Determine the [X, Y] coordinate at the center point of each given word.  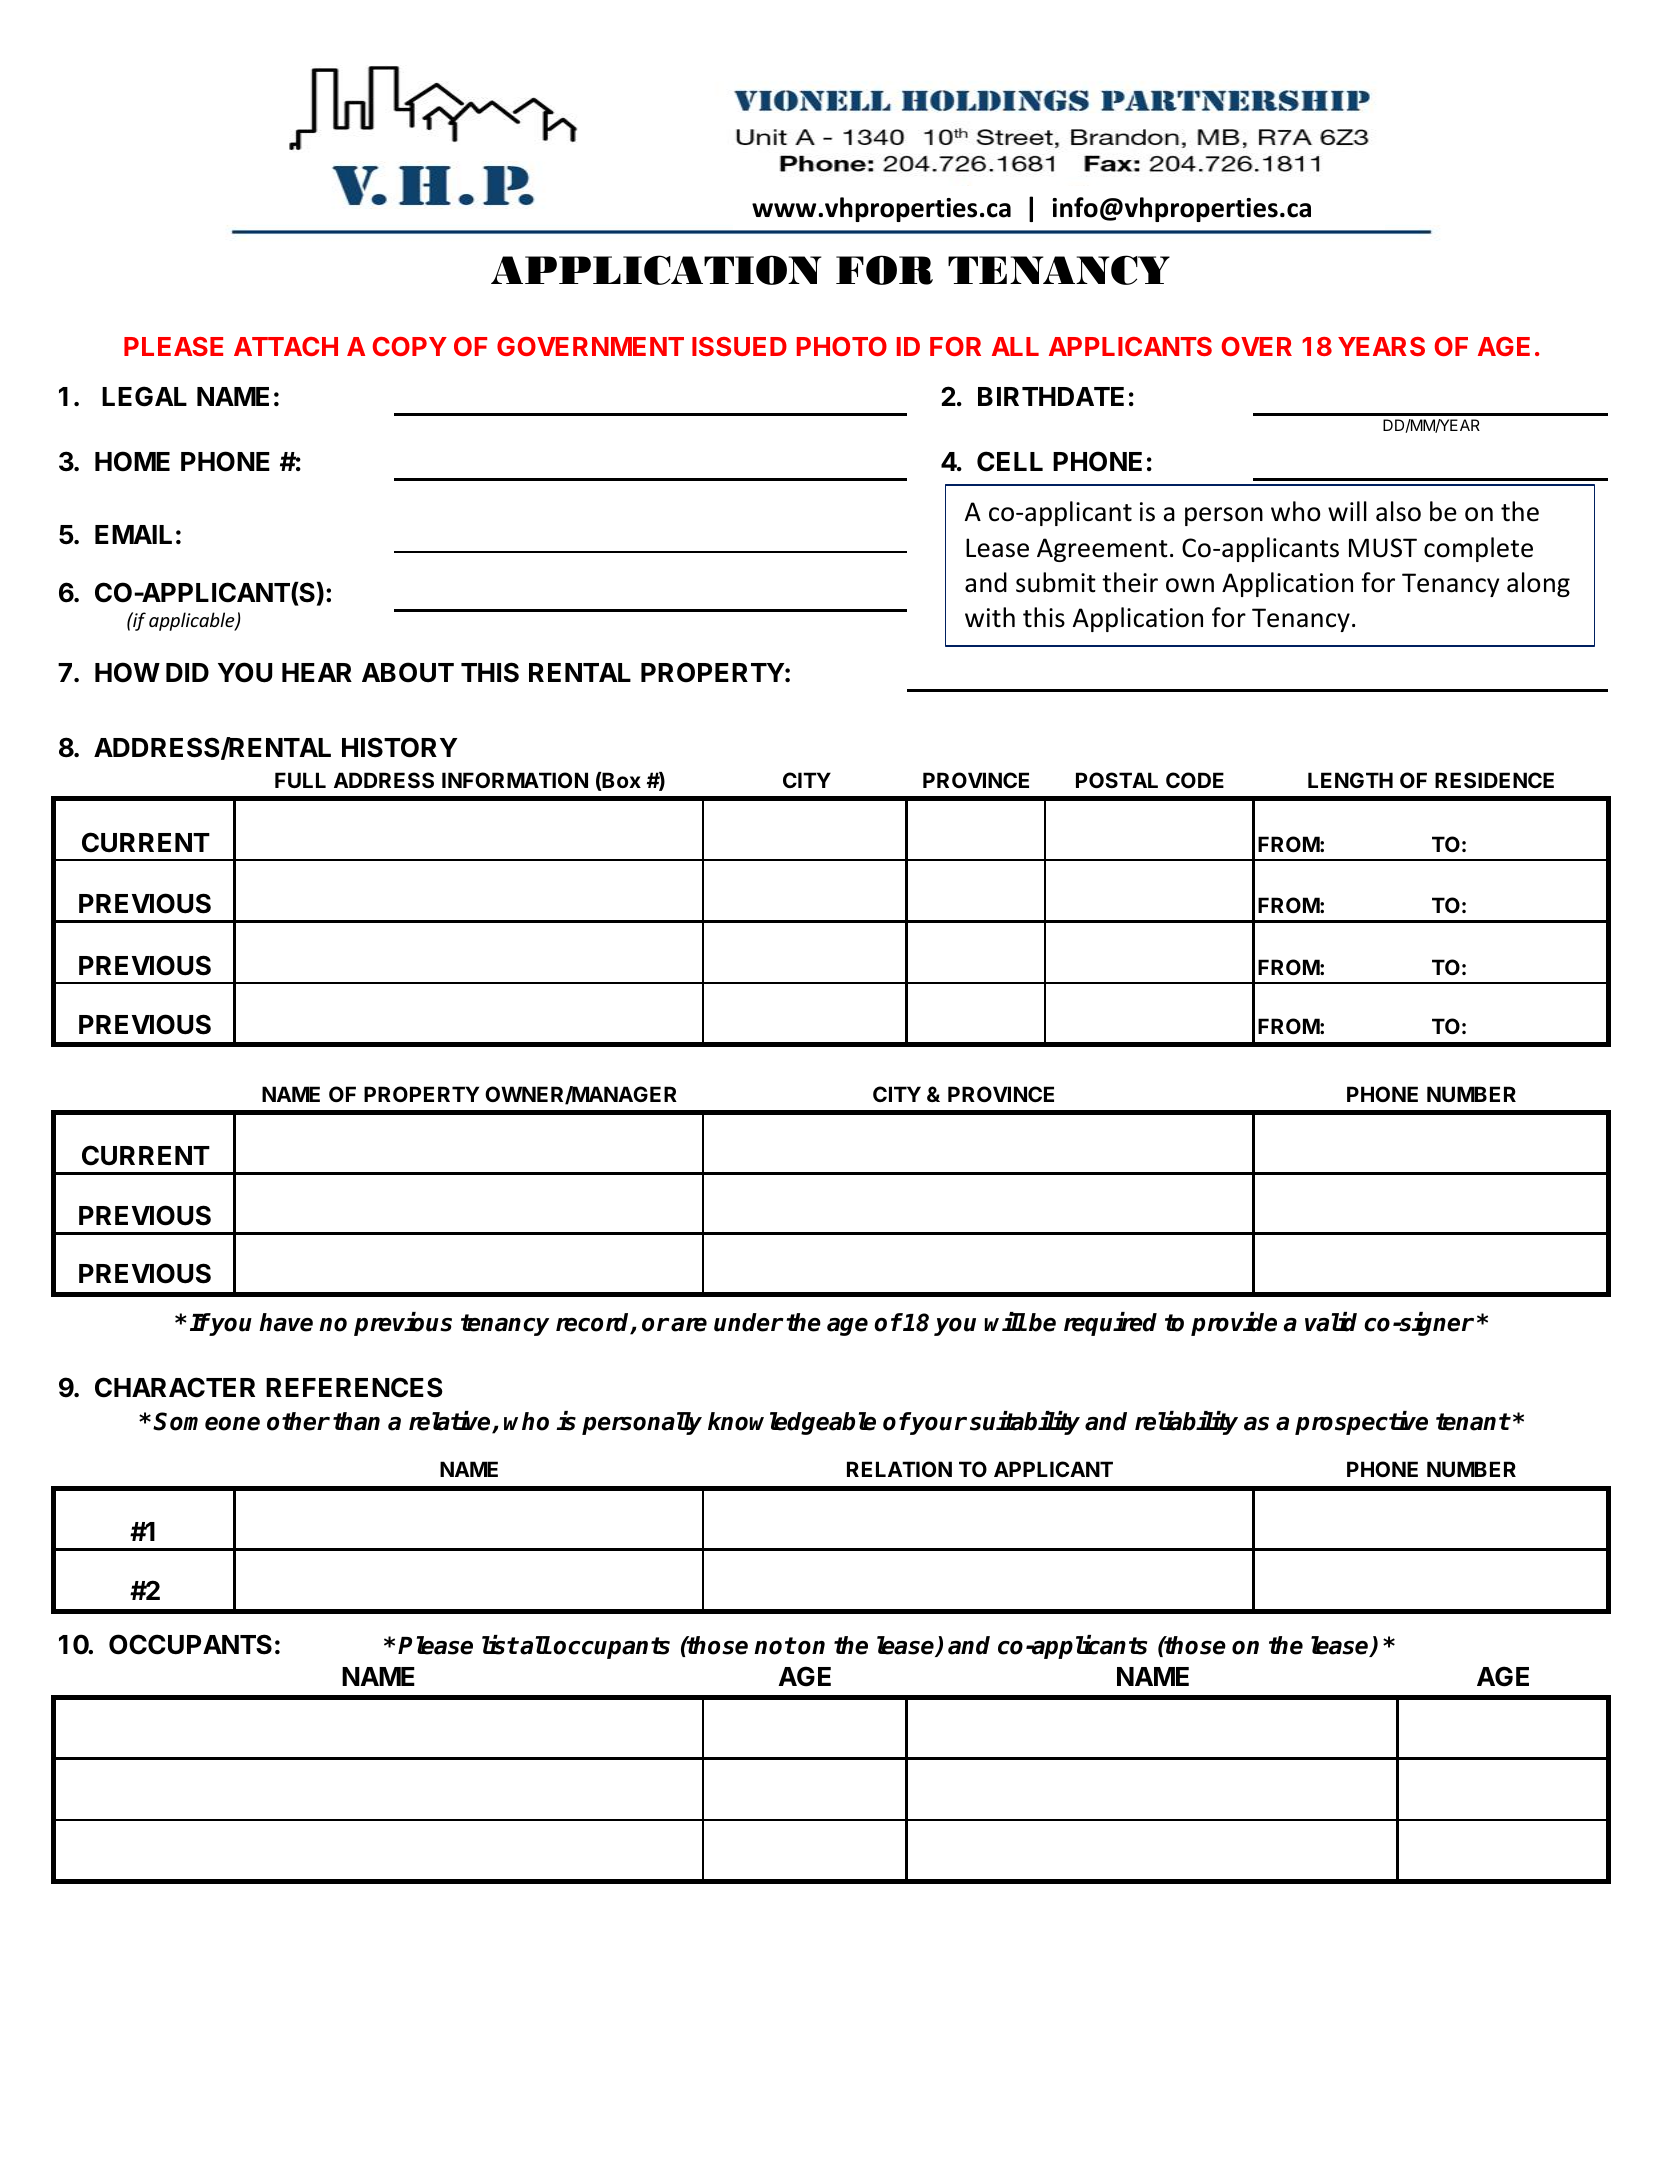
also [1398, 511]
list [500, 1645]
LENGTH [1350, 780]
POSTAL [1117, 780]
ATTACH [286, 346]
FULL [300, 780]
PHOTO [842, 346]
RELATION [899, 1469]
